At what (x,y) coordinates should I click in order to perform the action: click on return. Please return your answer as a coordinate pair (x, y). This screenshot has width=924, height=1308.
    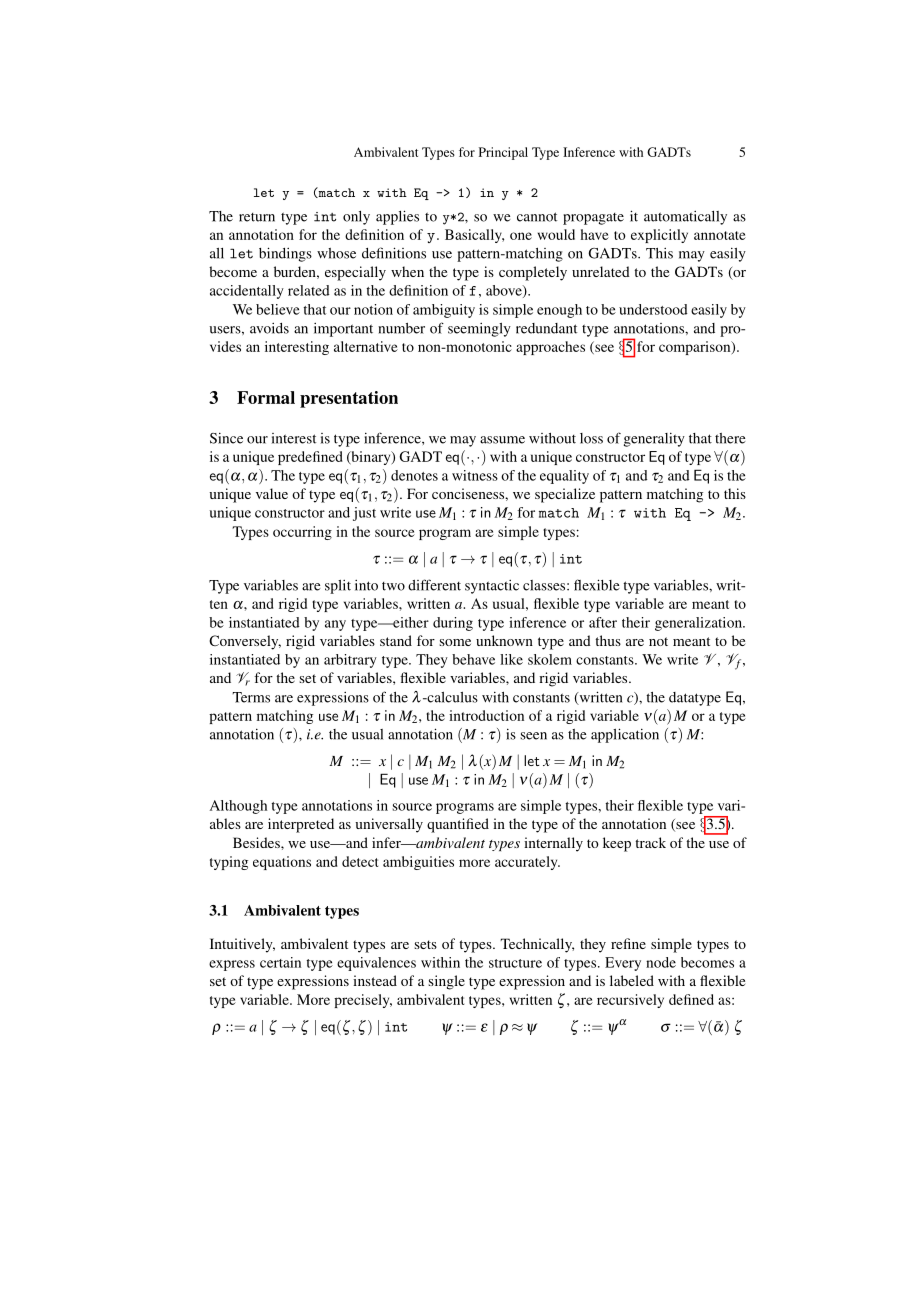
    Looking at the image, I should click on (257, 217).
